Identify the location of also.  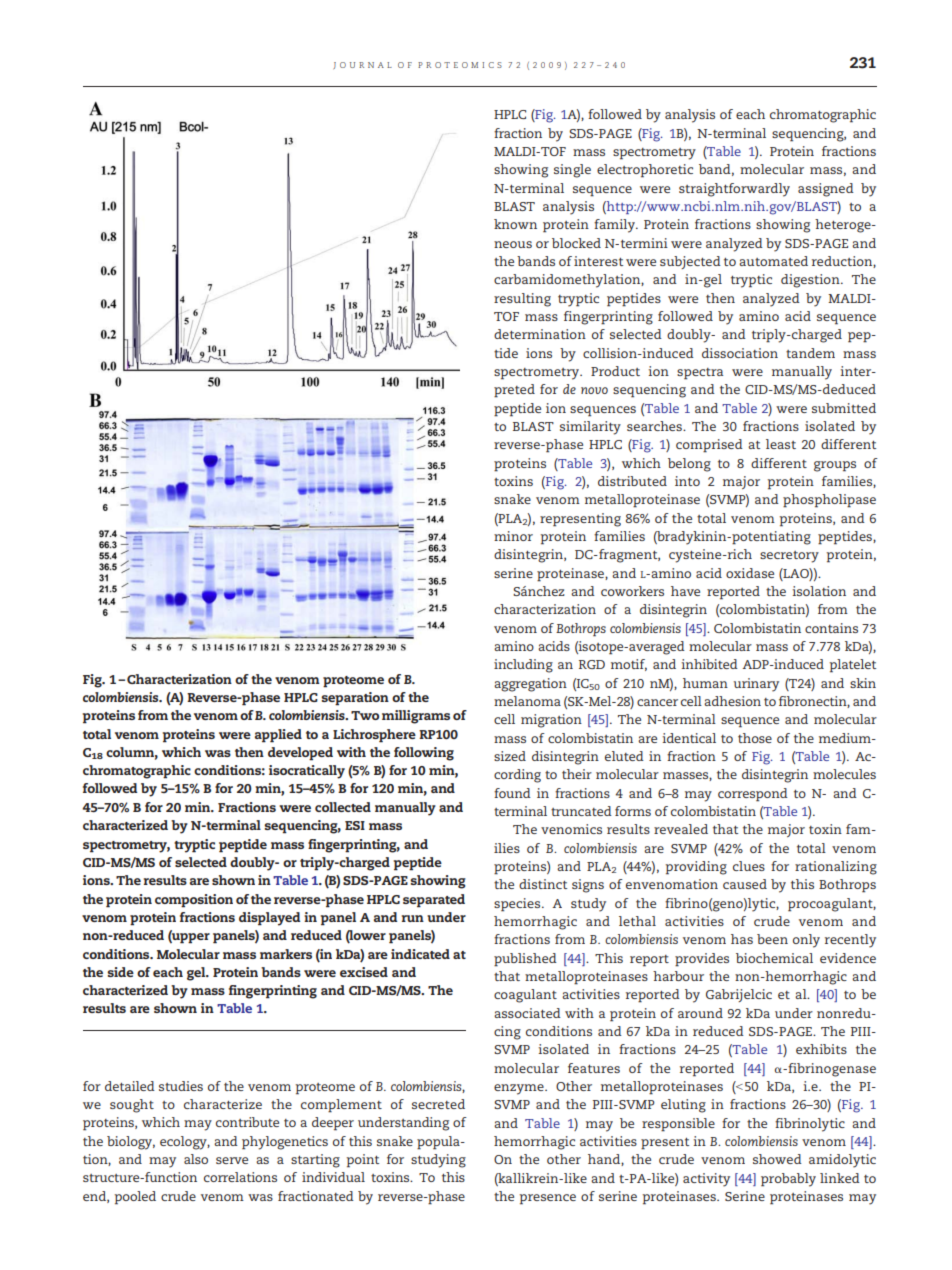
(196, 1159).
